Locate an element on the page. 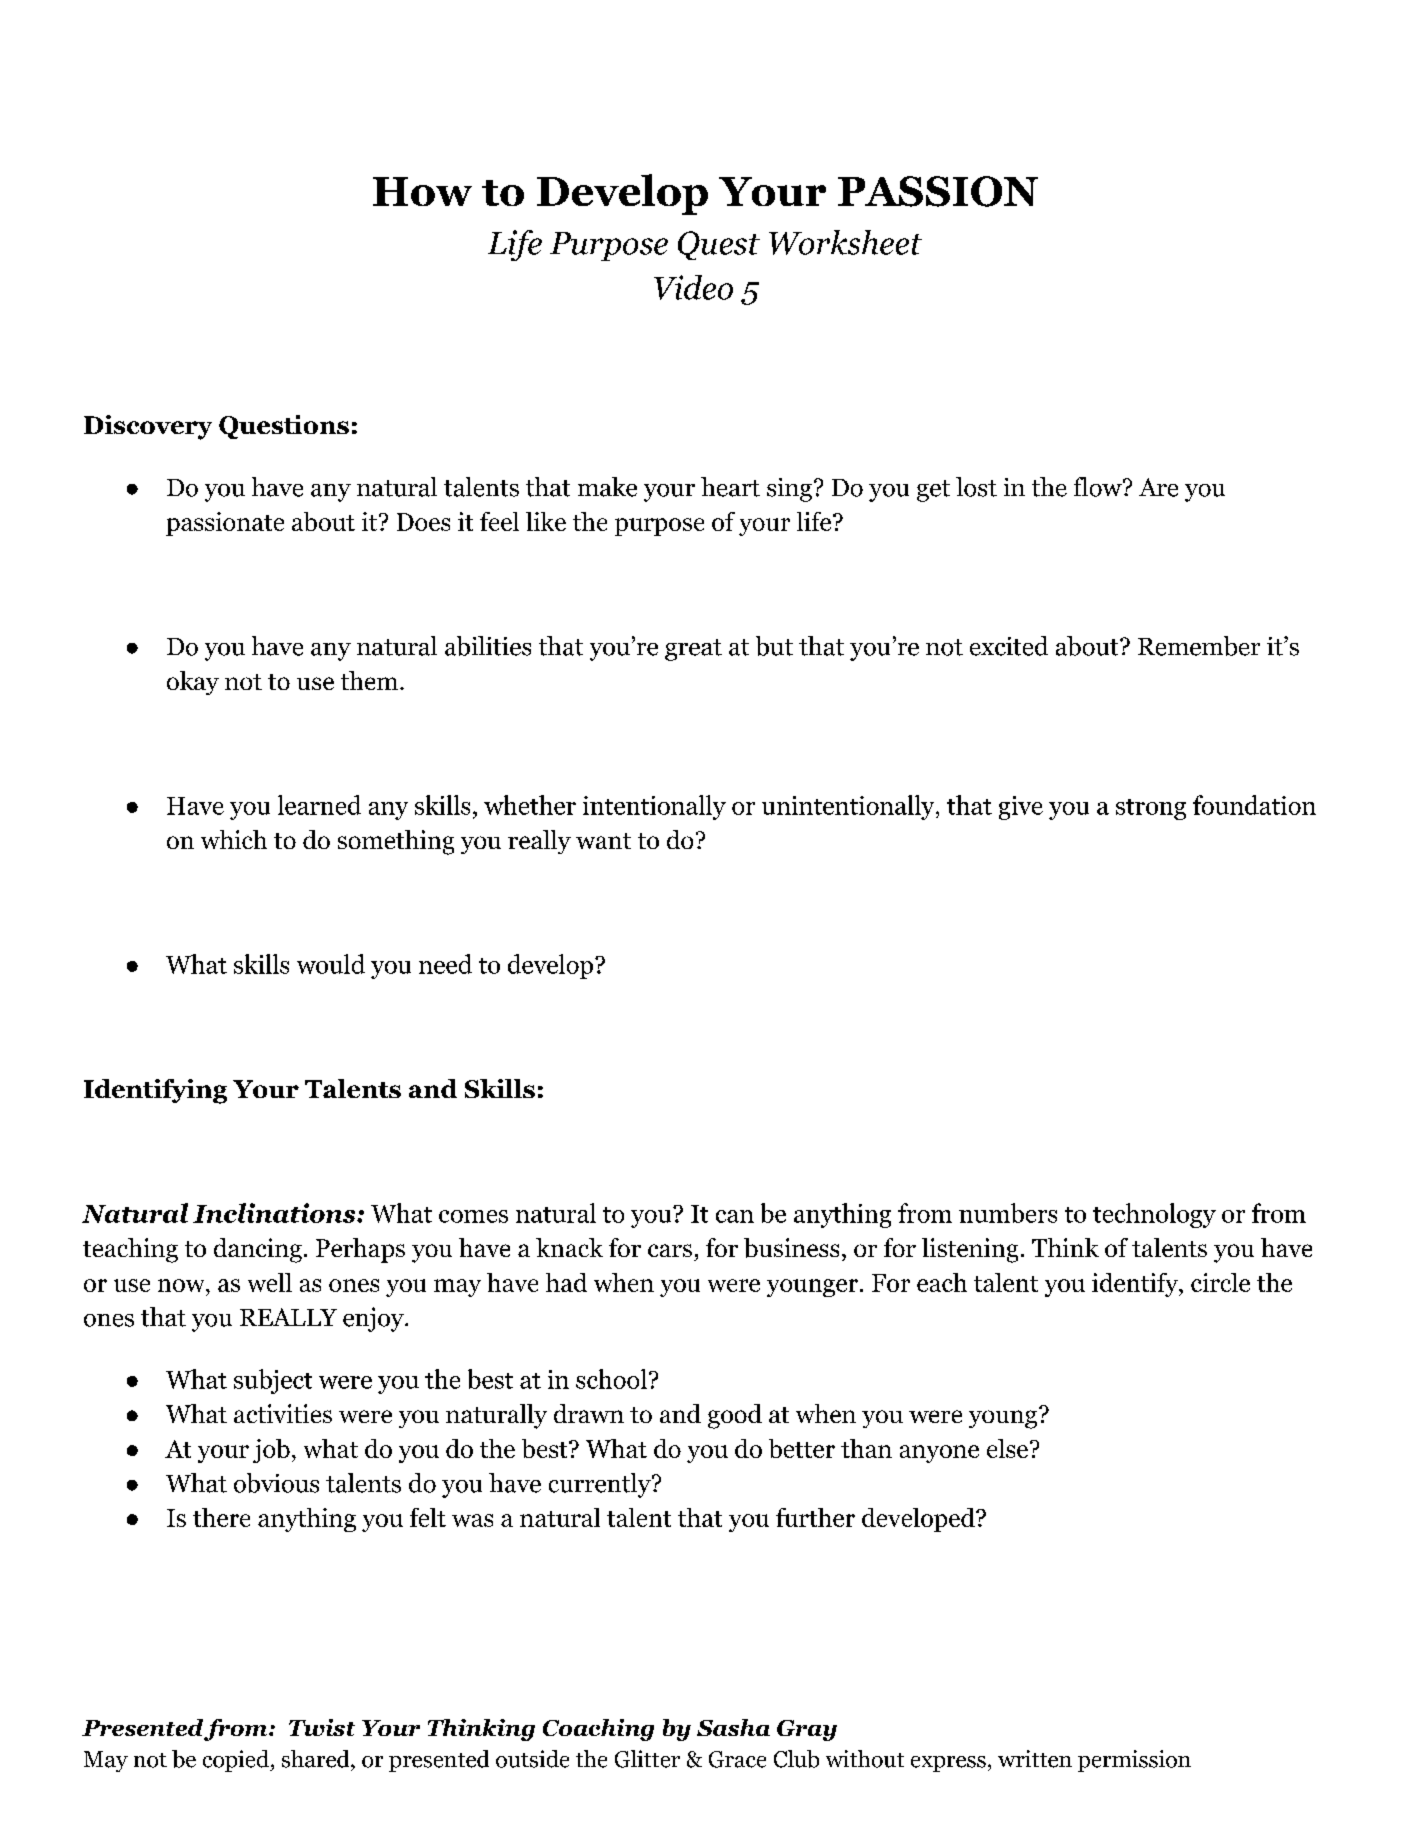  permission is located at coordinates (1134, 1761).
